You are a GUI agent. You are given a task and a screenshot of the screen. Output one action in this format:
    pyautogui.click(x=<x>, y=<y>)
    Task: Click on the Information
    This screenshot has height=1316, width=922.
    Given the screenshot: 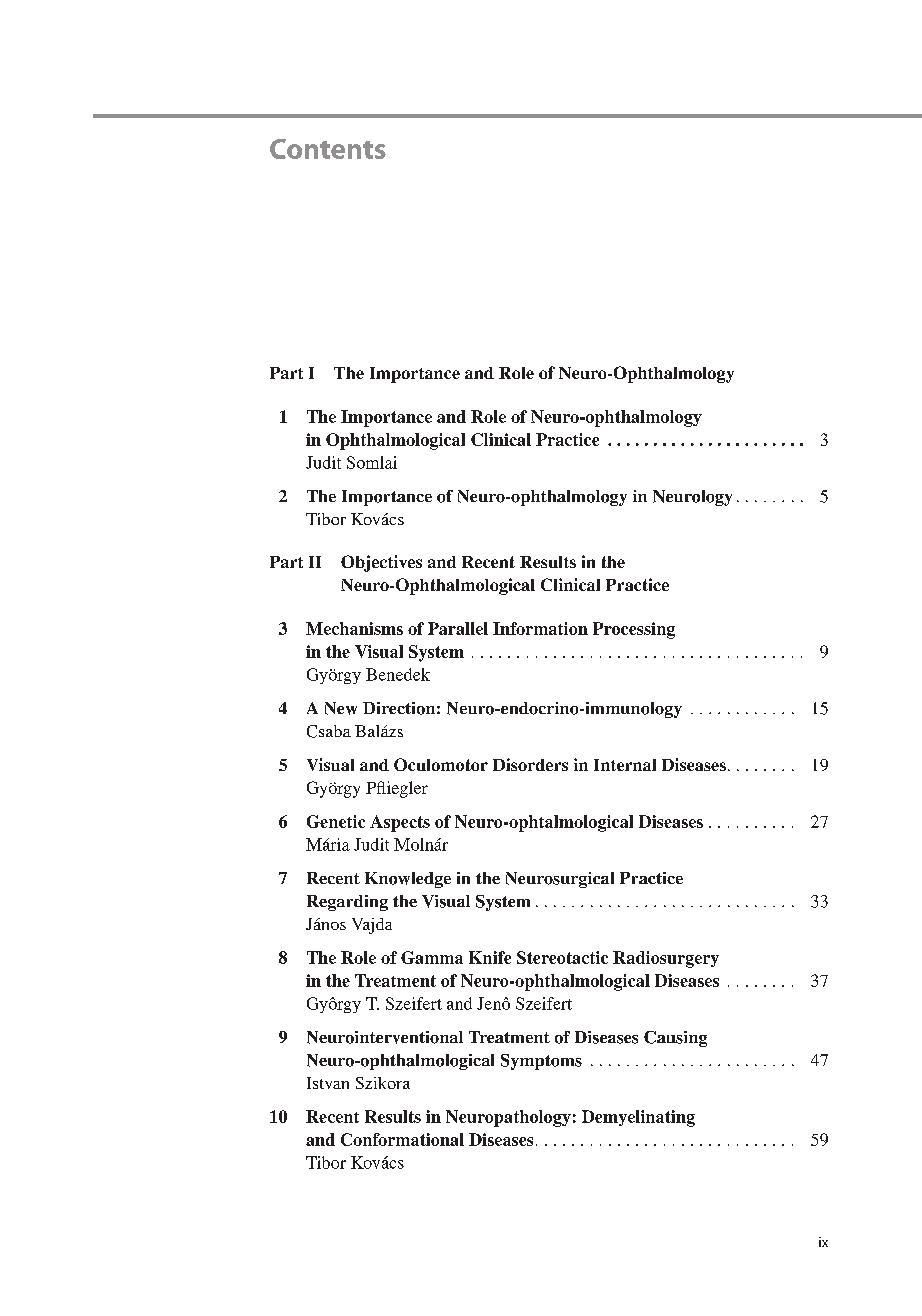 What is the action you would take?
    pyautogui.click(x=540, y=628)
